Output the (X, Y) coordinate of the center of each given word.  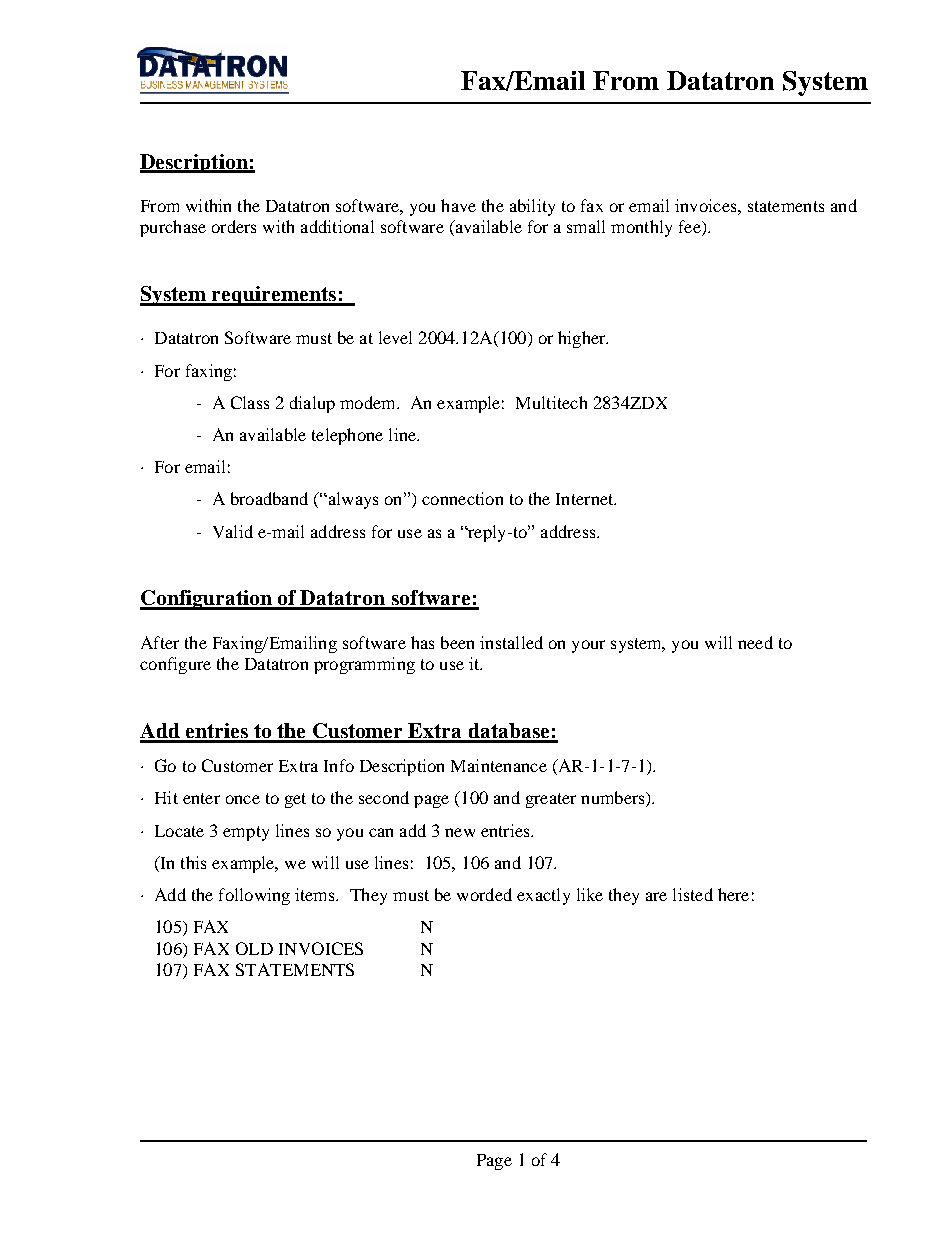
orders (234, 226)
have (458, 205)
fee (691, 228)
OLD (254, 948)
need (755, 642)
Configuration (207, 600)
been (457, 642)
